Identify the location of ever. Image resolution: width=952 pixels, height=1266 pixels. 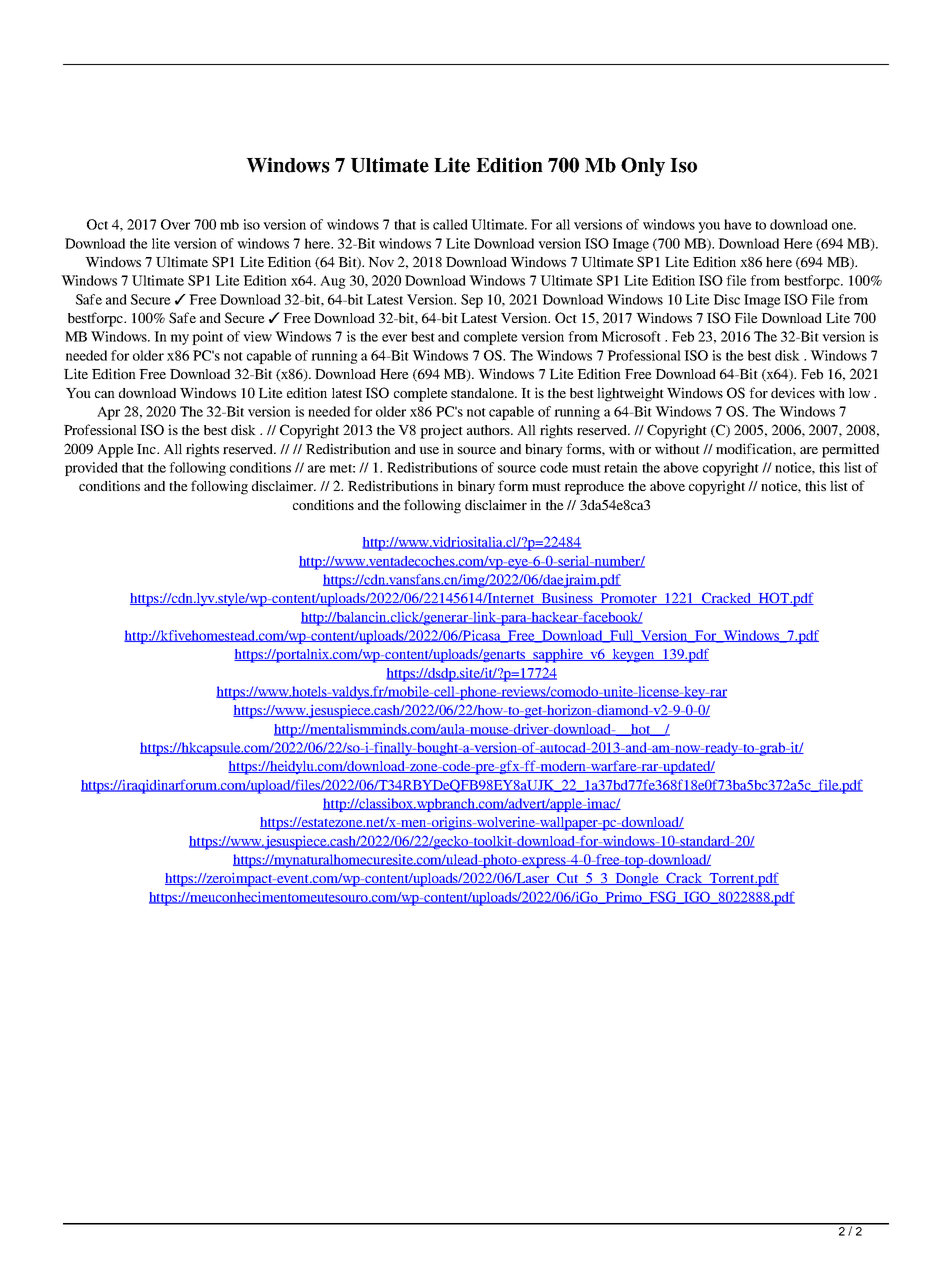
(394, 338).
